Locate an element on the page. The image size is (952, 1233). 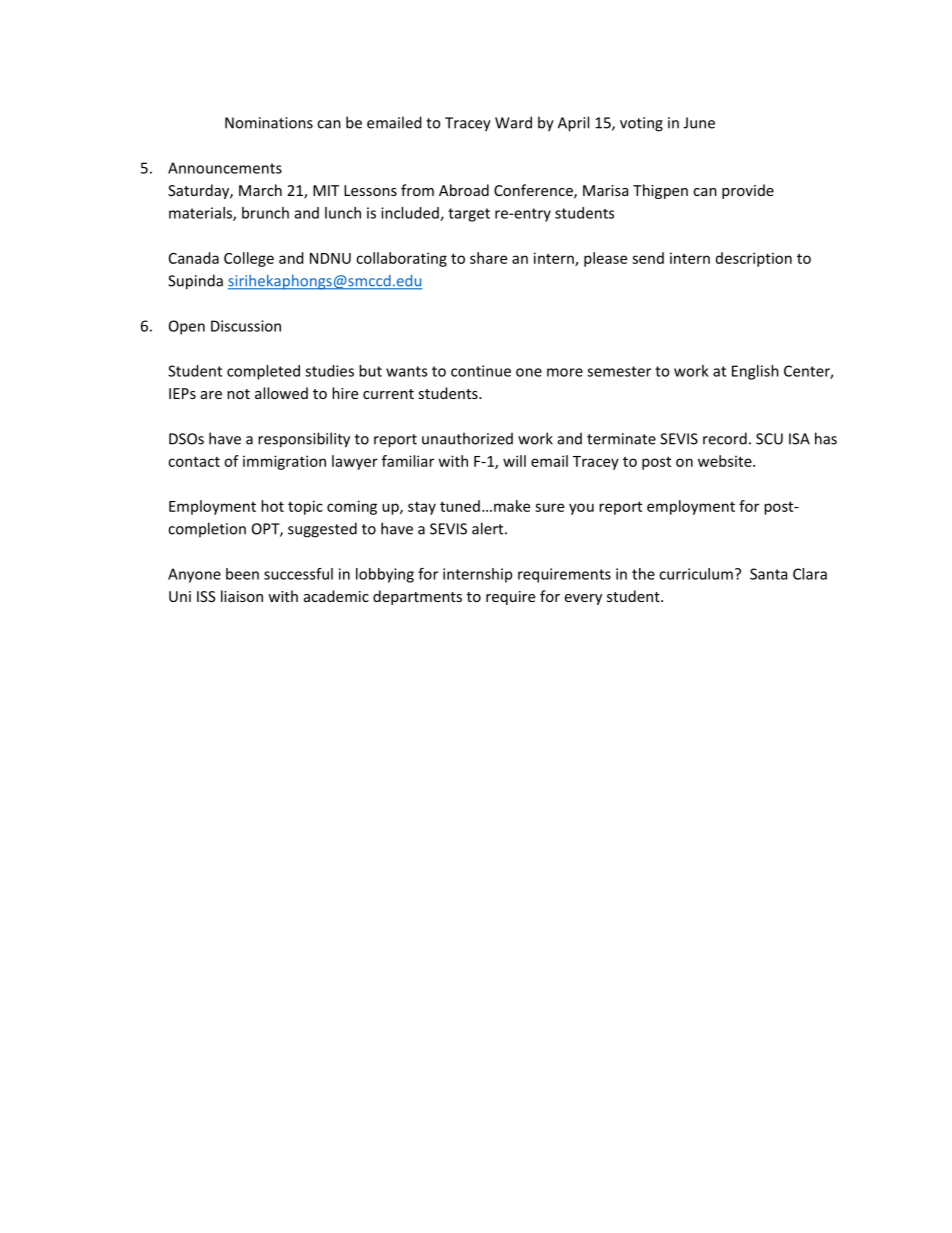
unauthorized is located at coordinates (467, 438).
